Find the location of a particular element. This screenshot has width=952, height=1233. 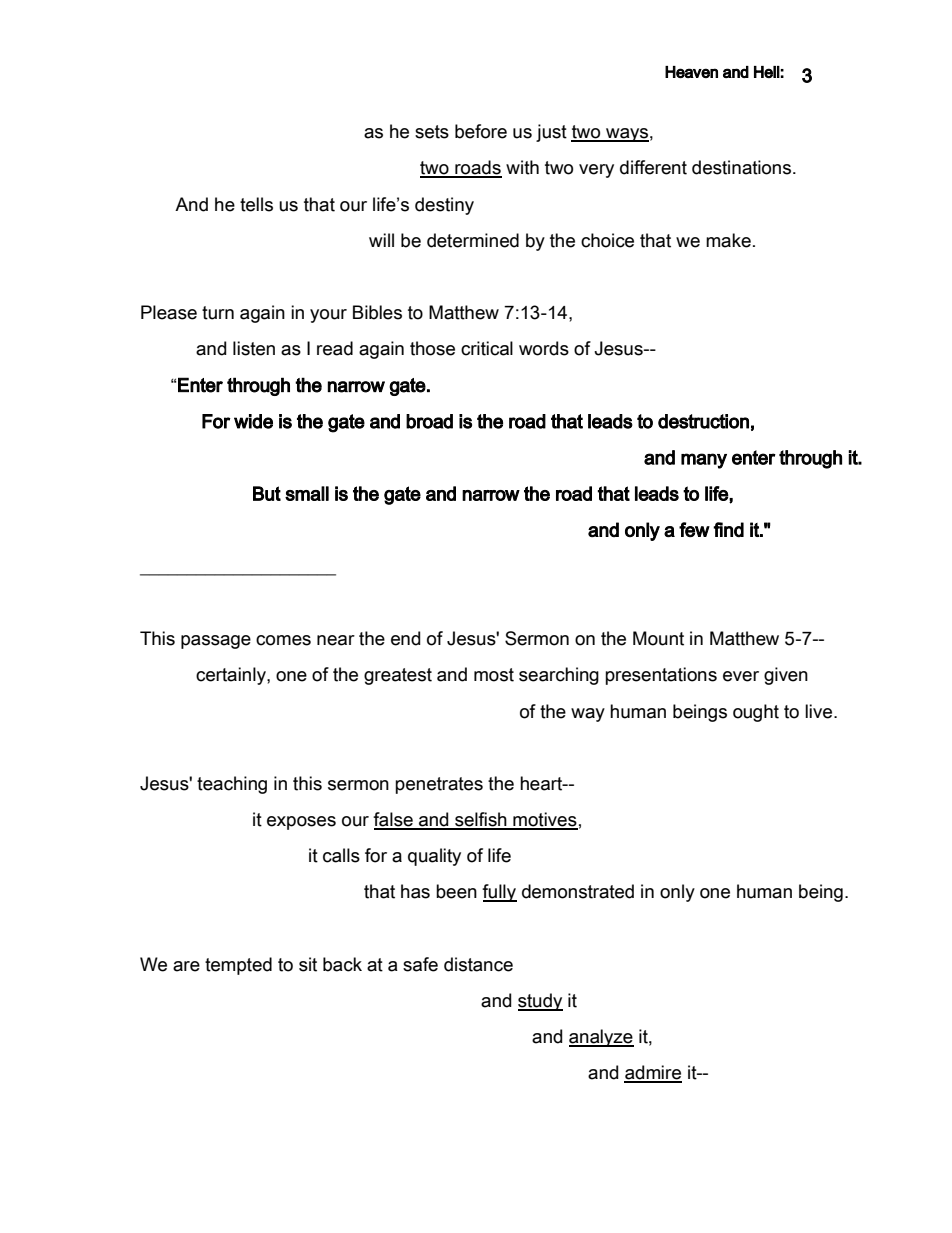

destruction is located at coordinates (703, 421).
